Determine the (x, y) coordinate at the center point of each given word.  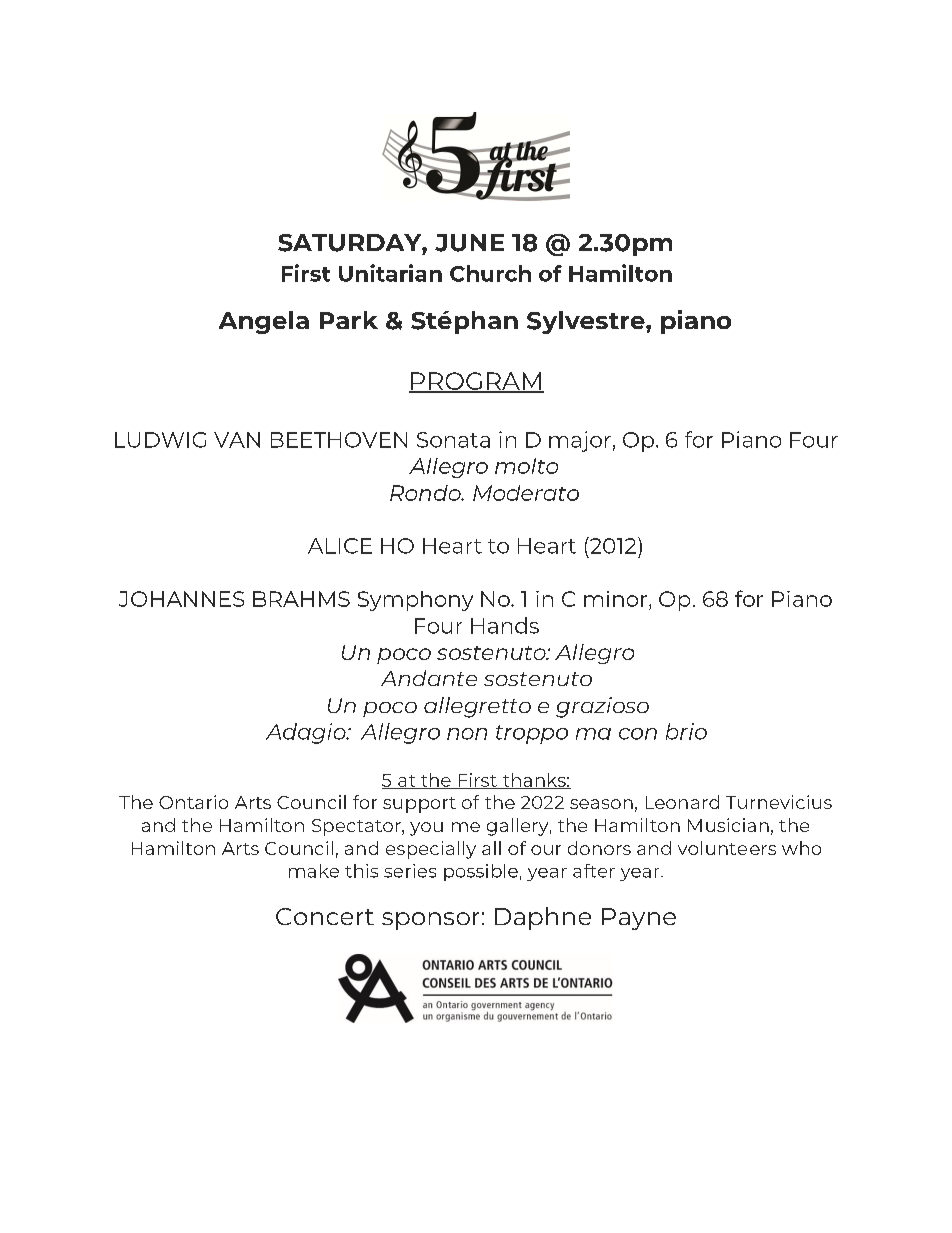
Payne (639, 919)
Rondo (426, 493)
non (467, 734)
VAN (237, 440)
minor (615, 599)
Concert (325, 916)
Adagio (307, 733)
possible (481, 872)
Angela (264, 322)
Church (490, 273)
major (580, 441)
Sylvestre (587, 322)
